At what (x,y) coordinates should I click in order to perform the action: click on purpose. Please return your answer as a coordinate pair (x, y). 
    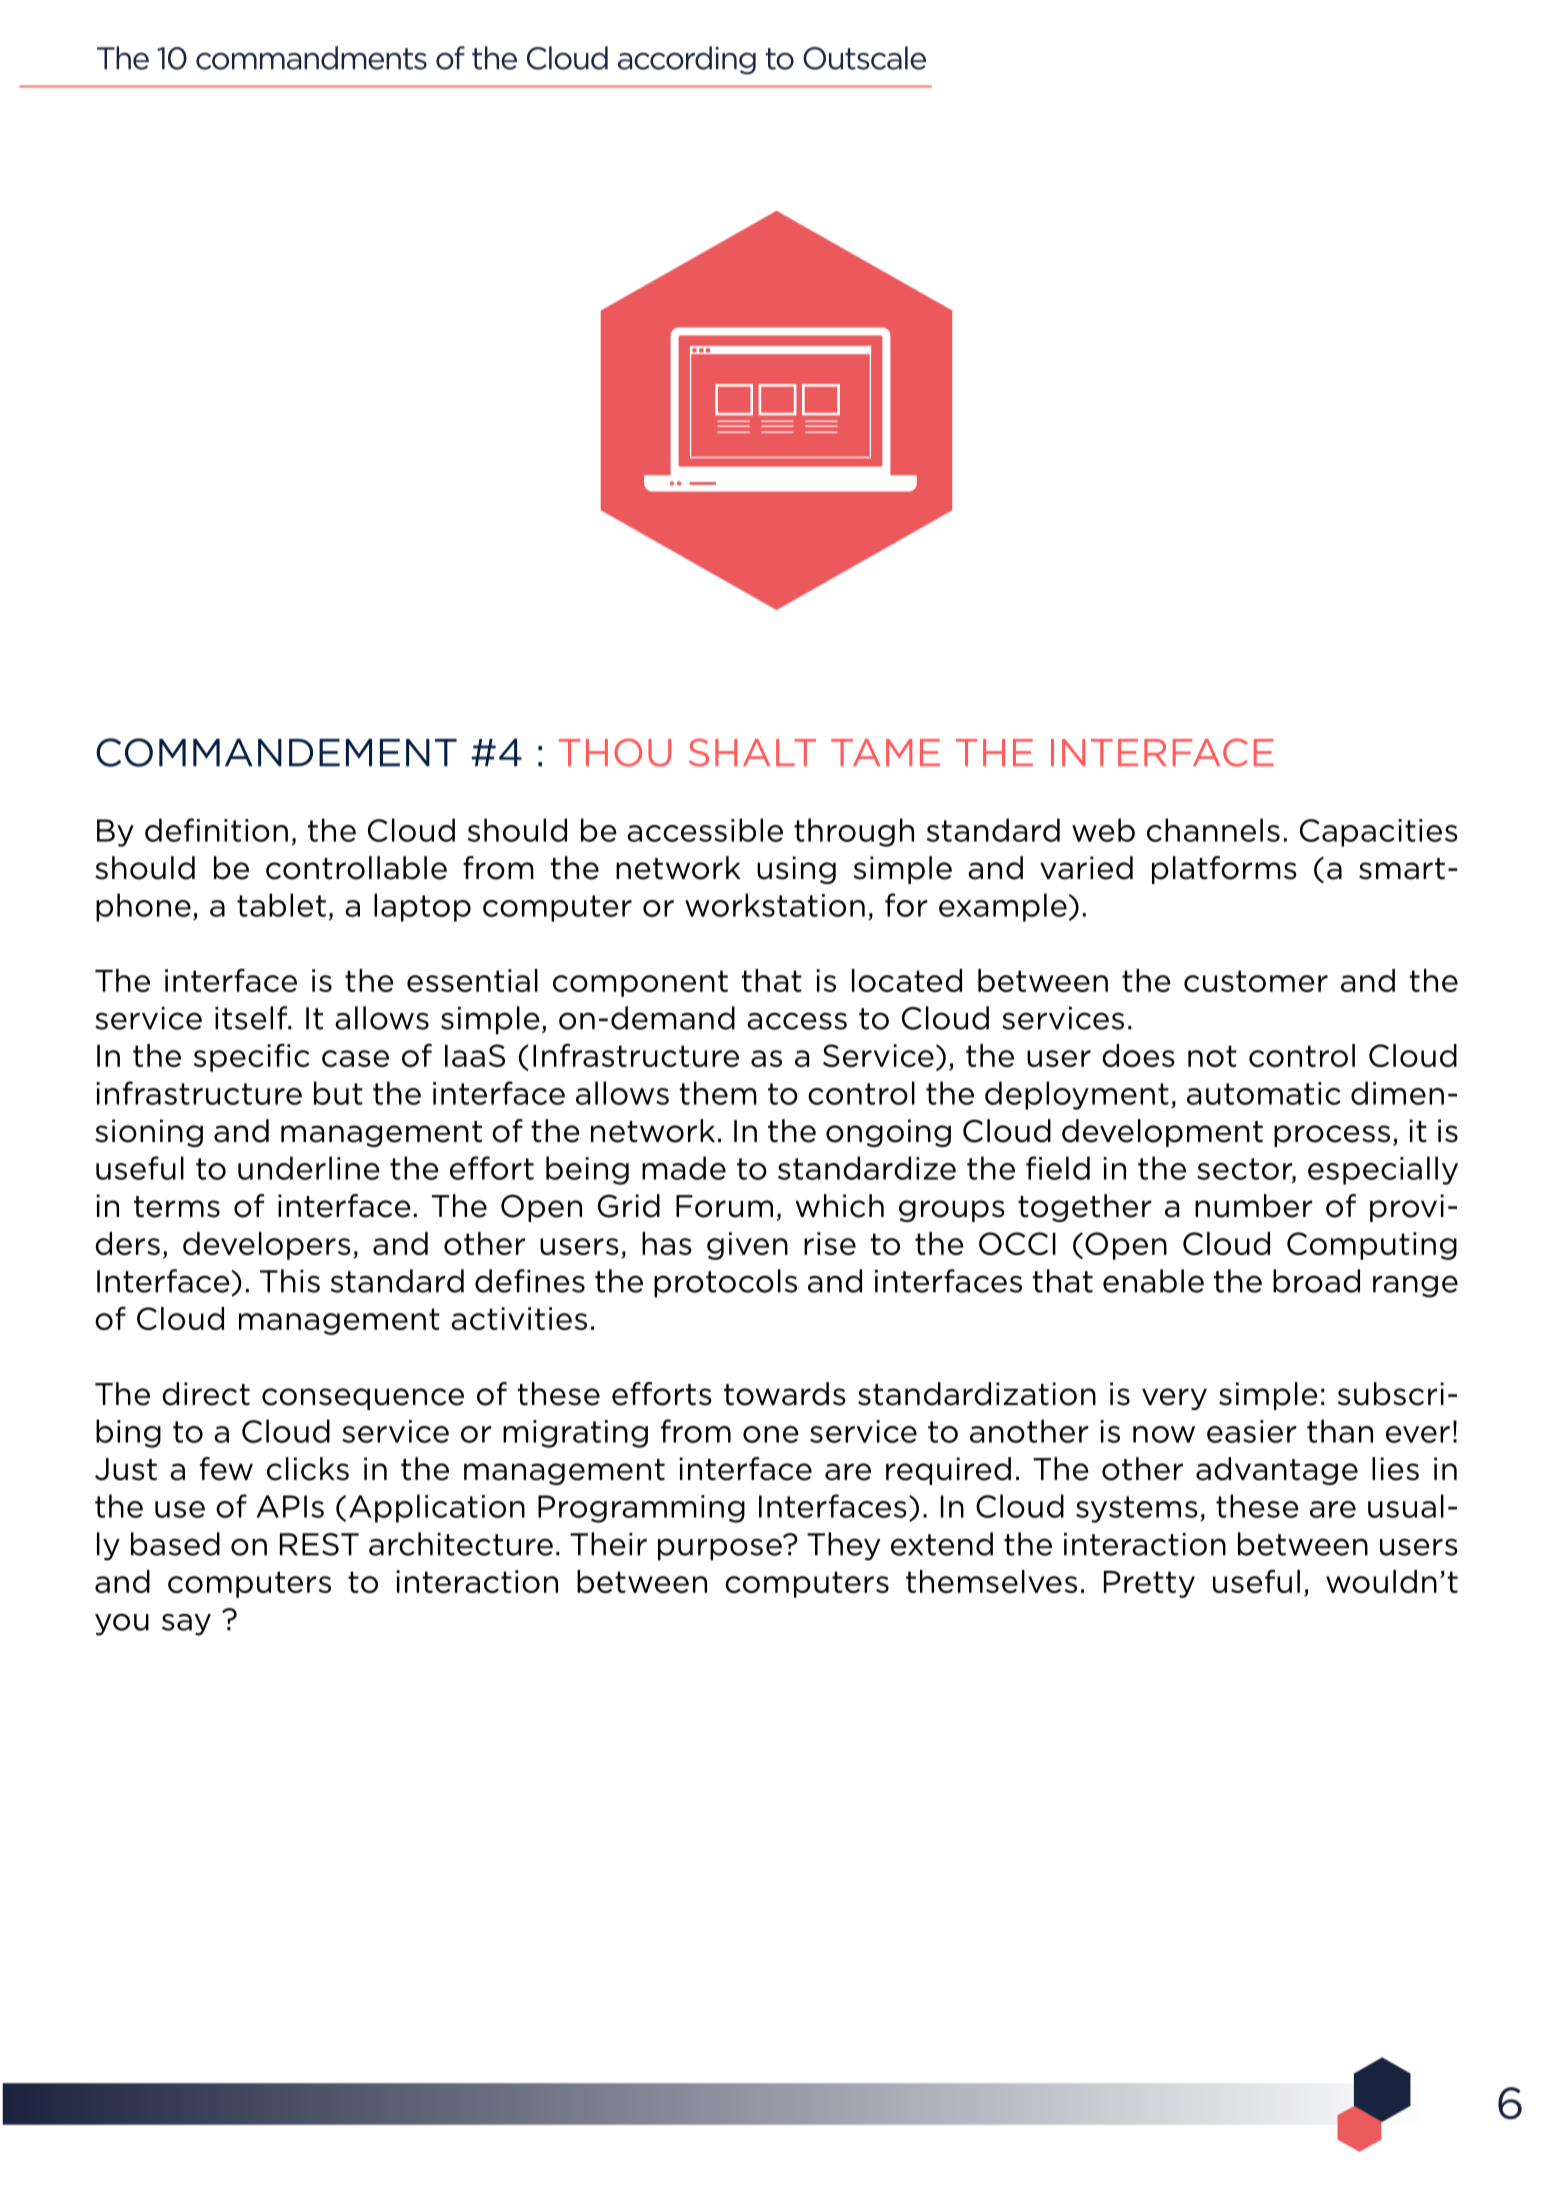
    Looking at the image, I should click on (721, 1548).
